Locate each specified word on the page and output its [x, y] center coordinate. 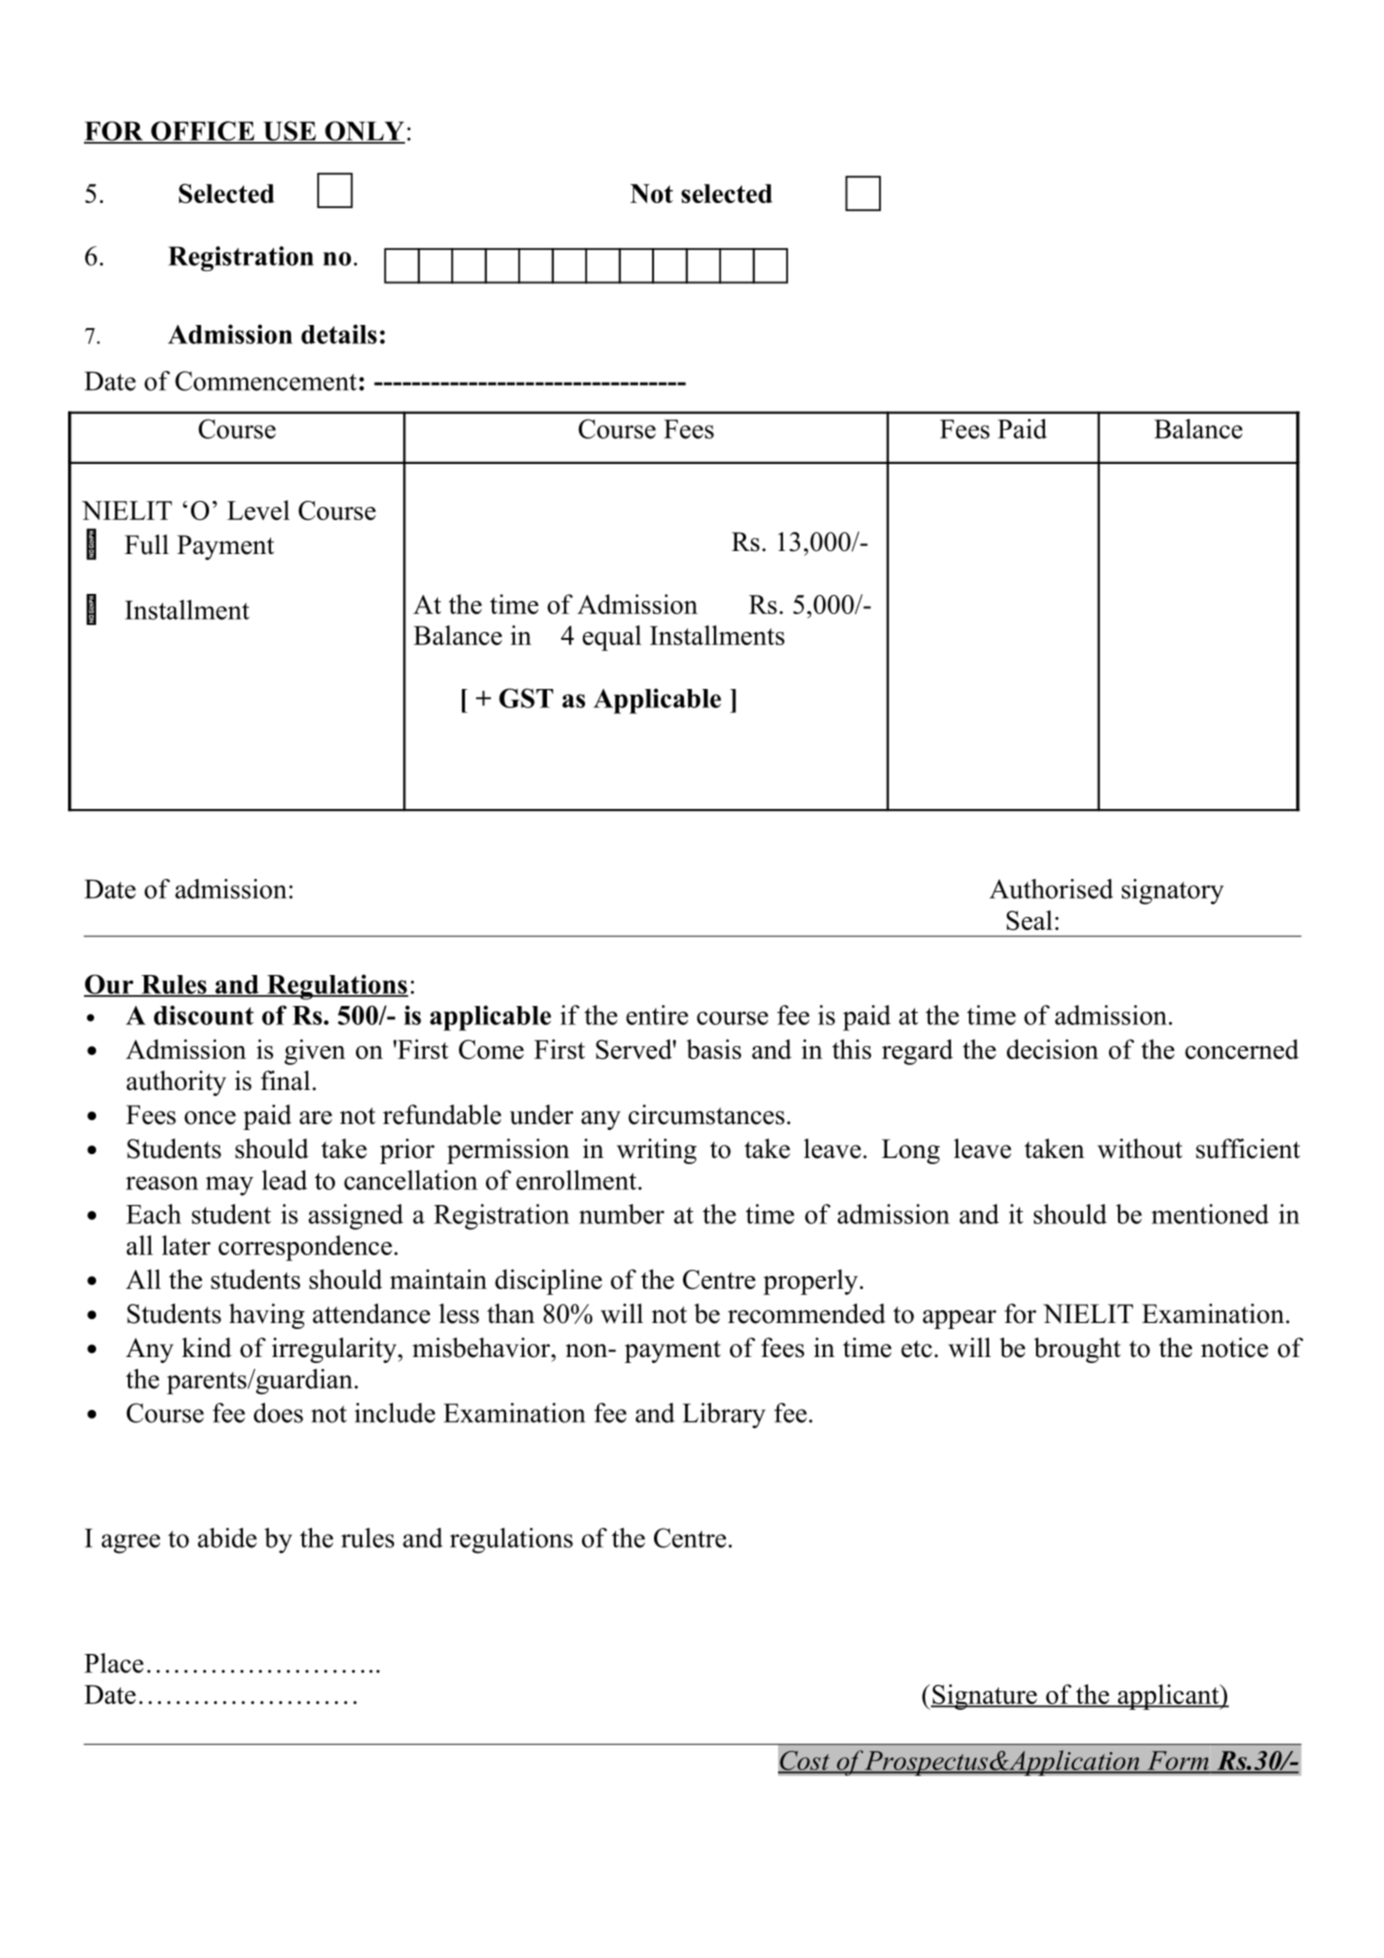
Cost [805, 1762]
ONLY [364, 132]
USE [289, 132]
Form [1178, 1762]
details [339, 334]
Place [114, 1663]
